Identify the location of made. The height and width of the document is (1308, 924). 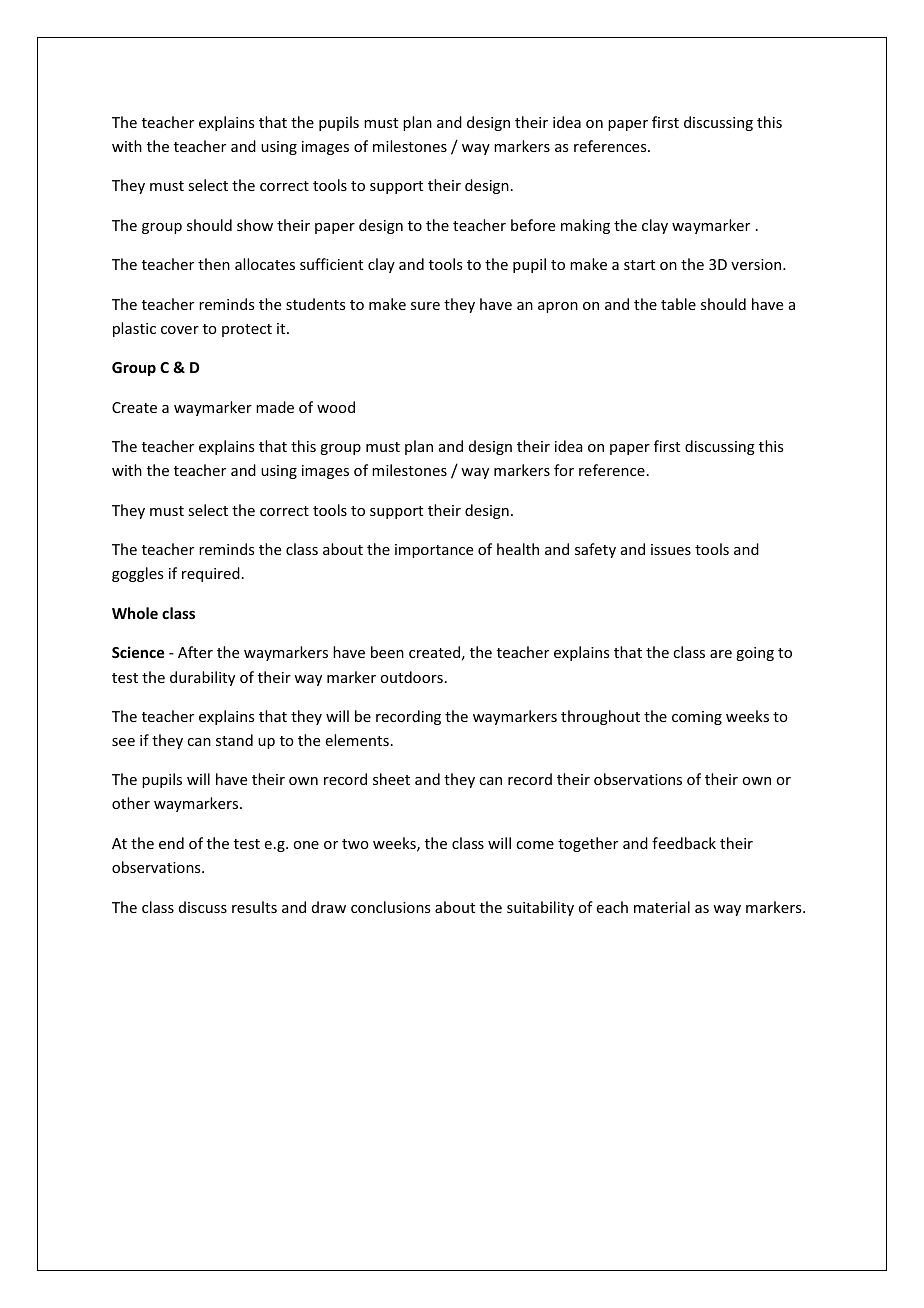
(275, 407).
